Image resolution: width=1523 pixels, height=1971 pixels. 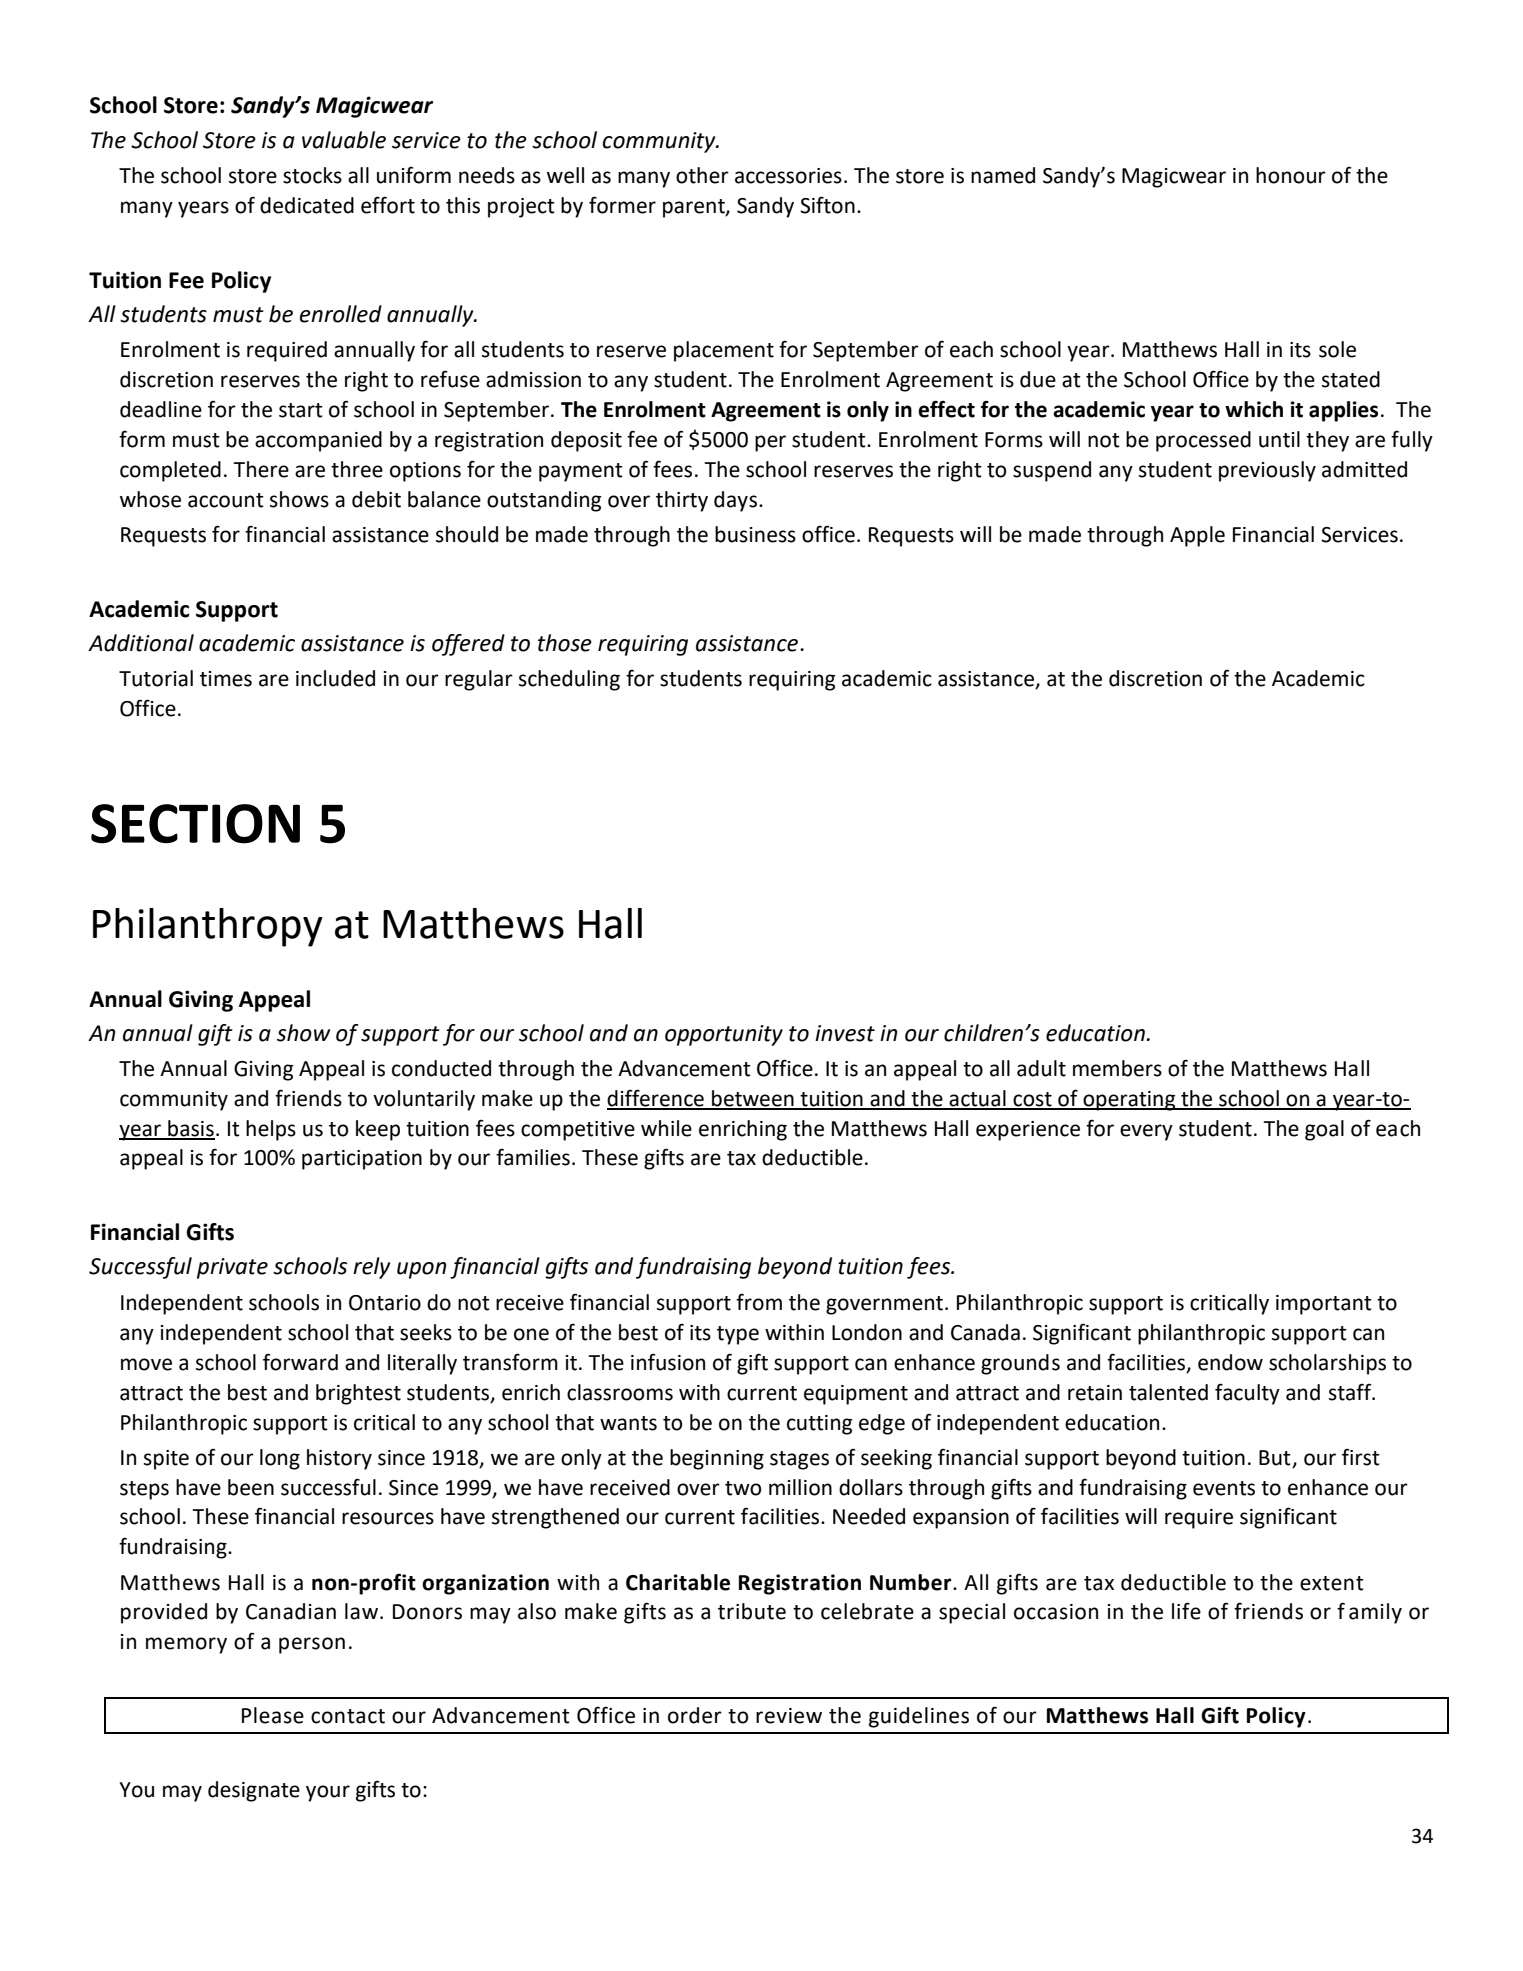 What do you see at coordinates (232, 1268) in the document?
I see `private` at bounding box center [232, 1268].
